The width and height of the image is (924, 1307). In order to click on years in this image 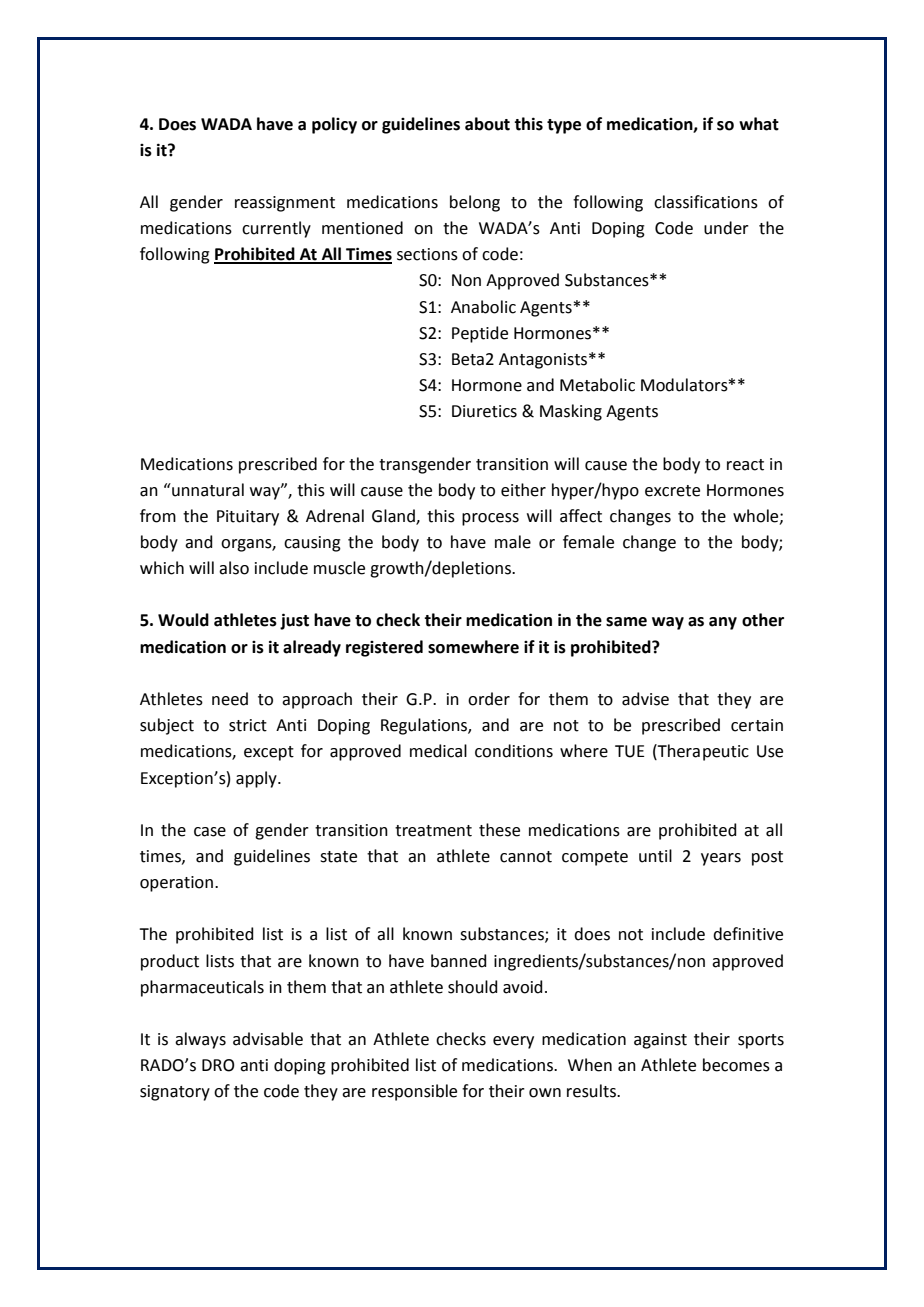, I will do `click(721, 859)`.
